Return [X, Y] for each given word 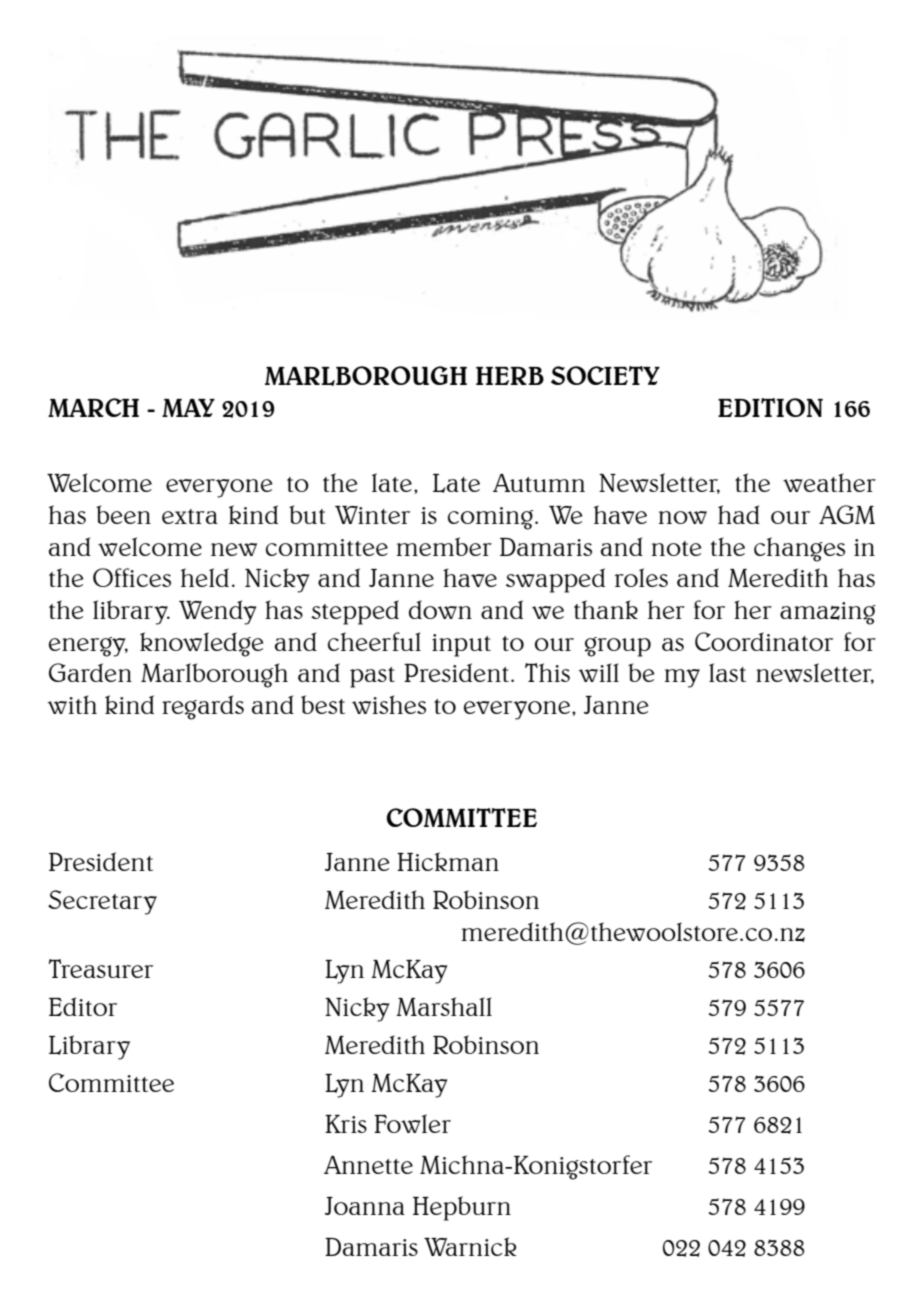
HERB [510, 376]
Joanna [365, 1206]
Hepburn [462, 1208]
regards [203, 707]
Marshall [444, 1006]
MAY [188, 408]
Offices [132, 577]
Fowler [412, 1123]
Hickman [448, 861]
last [727, 672]
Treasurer [100, 968]
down [440, 609]
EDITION [770, 407]
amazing [828, 613]
